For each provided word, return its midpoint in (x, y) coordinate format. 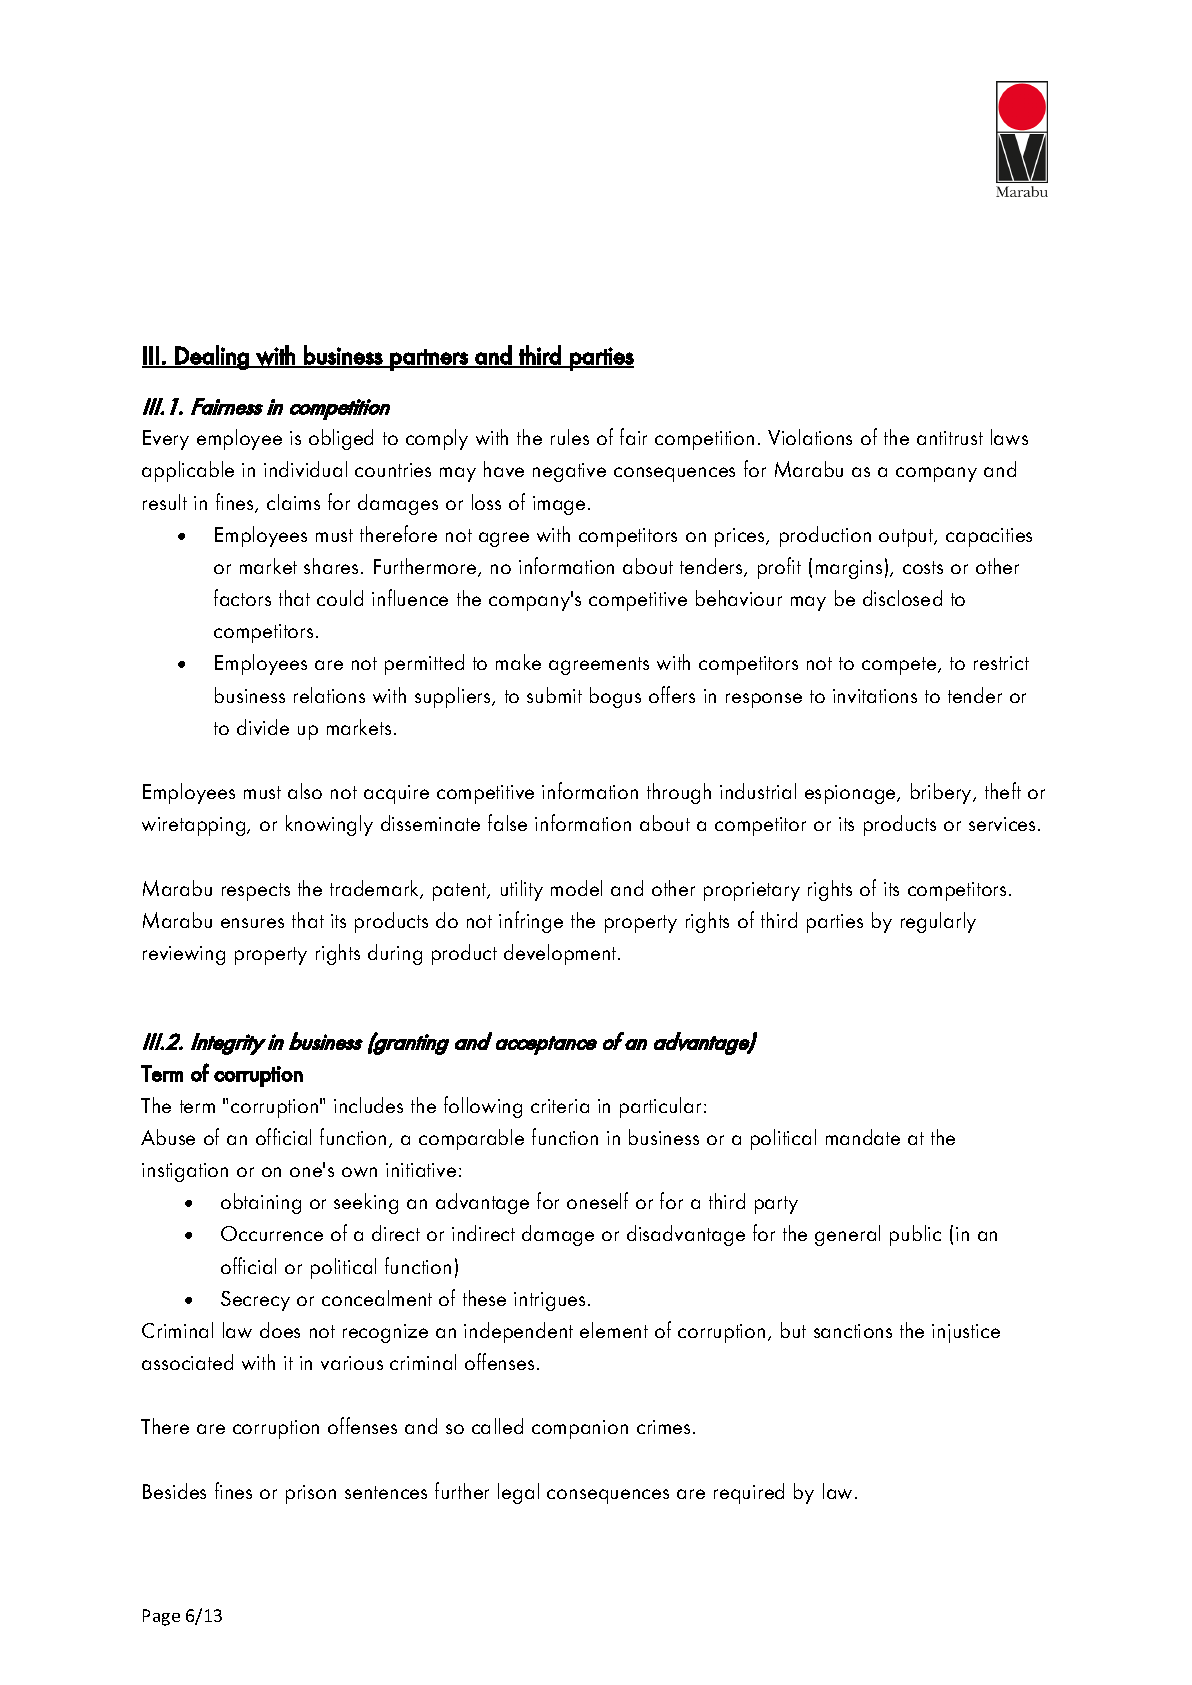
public (915, 1235)
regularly (938, 922)
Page (161, 1617)
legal (518, 1493)
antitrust (950, 438)
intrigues (549, 1301)
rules (570, 437)
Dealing (212, 357)
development (561, 954)
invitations (875, 696)
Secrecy (255, 1301)
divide (263, 727)
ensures (252, 923)
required (749, 1493)
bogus (615, 697)
